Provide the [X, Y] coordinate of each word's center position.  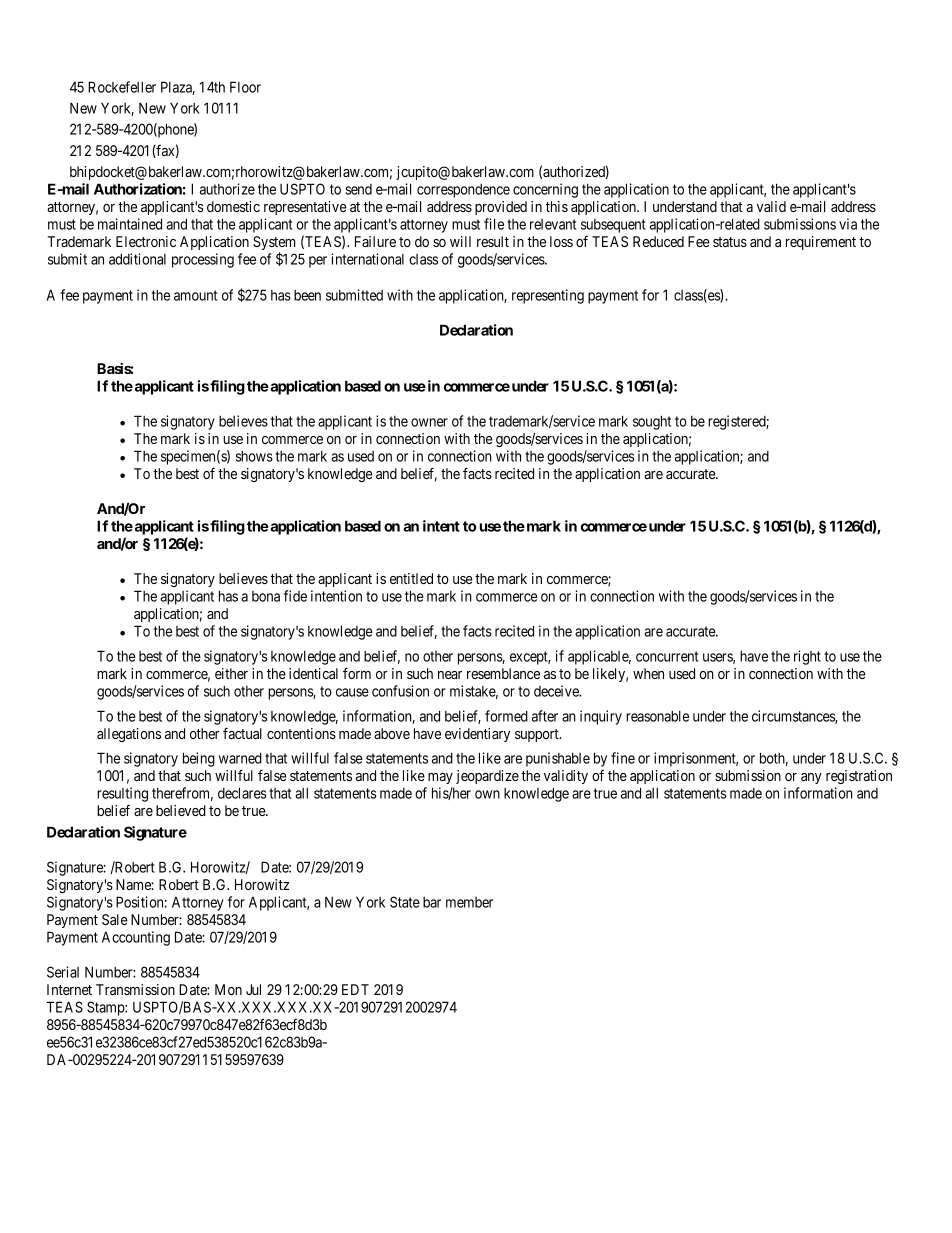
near [450, 675]
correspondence [463, 191]
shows [254, 456]
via [848, 224]
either [231, 673]
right [807, 657]
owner [429, 422]
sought [652, 422]
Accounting [136, 938]
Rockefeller [122, 87]
